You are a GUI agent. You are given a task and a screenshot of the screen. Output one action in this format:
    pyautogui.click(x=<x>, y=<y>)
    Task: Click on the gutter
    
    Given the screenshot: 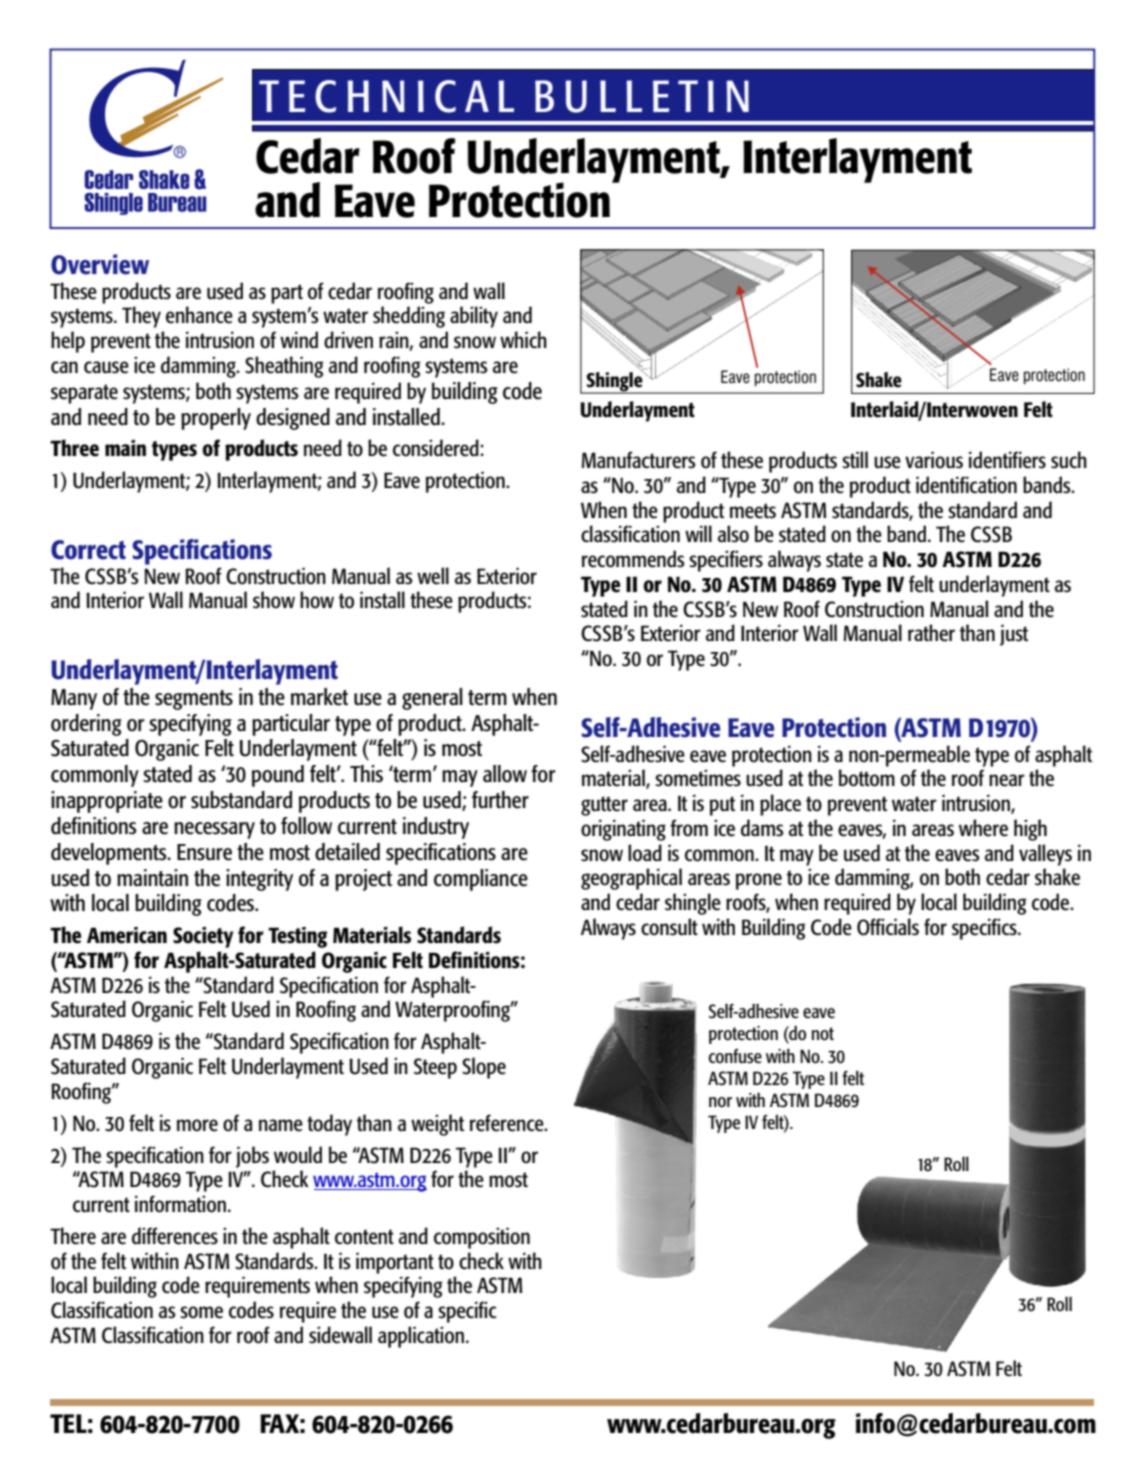 What is the action you would take?
    pyautogui.click(x=604, y=806)
